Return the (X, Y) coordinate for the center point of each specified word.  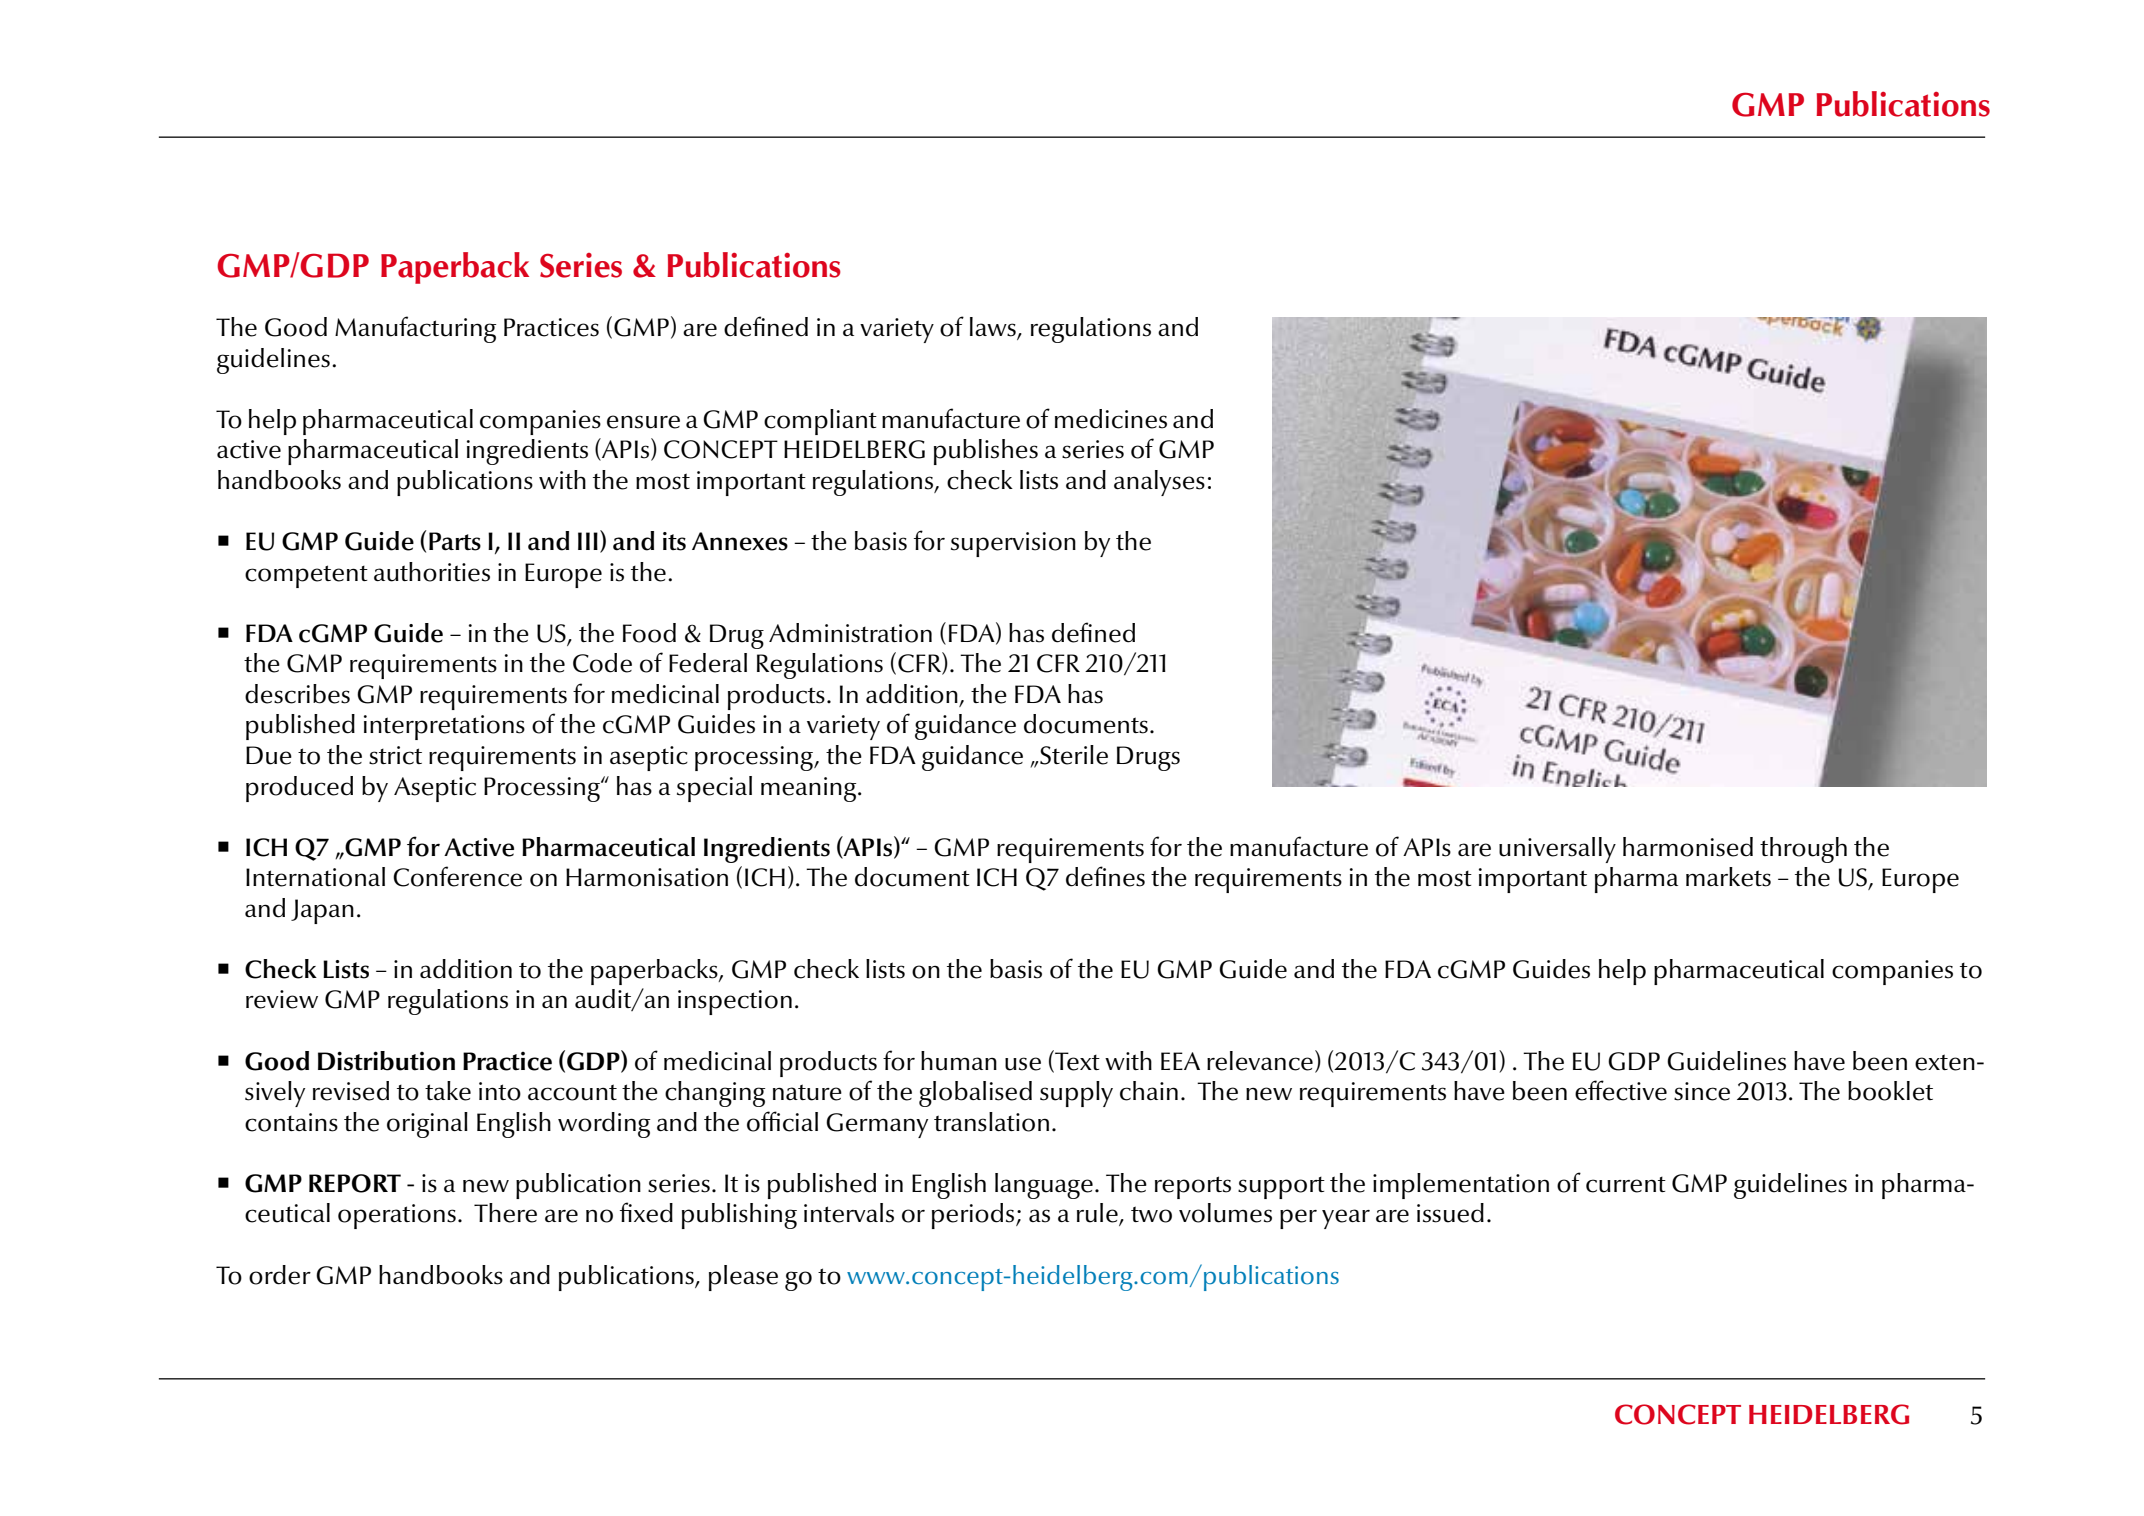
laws (994, 328)
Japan (322, 911)
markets (1728, 877)
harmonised (1688, 847)
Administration (850, 633)
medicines (1111, 419)
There (505, 1213)
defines (1105, 876)
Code (602, 663)
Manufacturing (415, 329)
